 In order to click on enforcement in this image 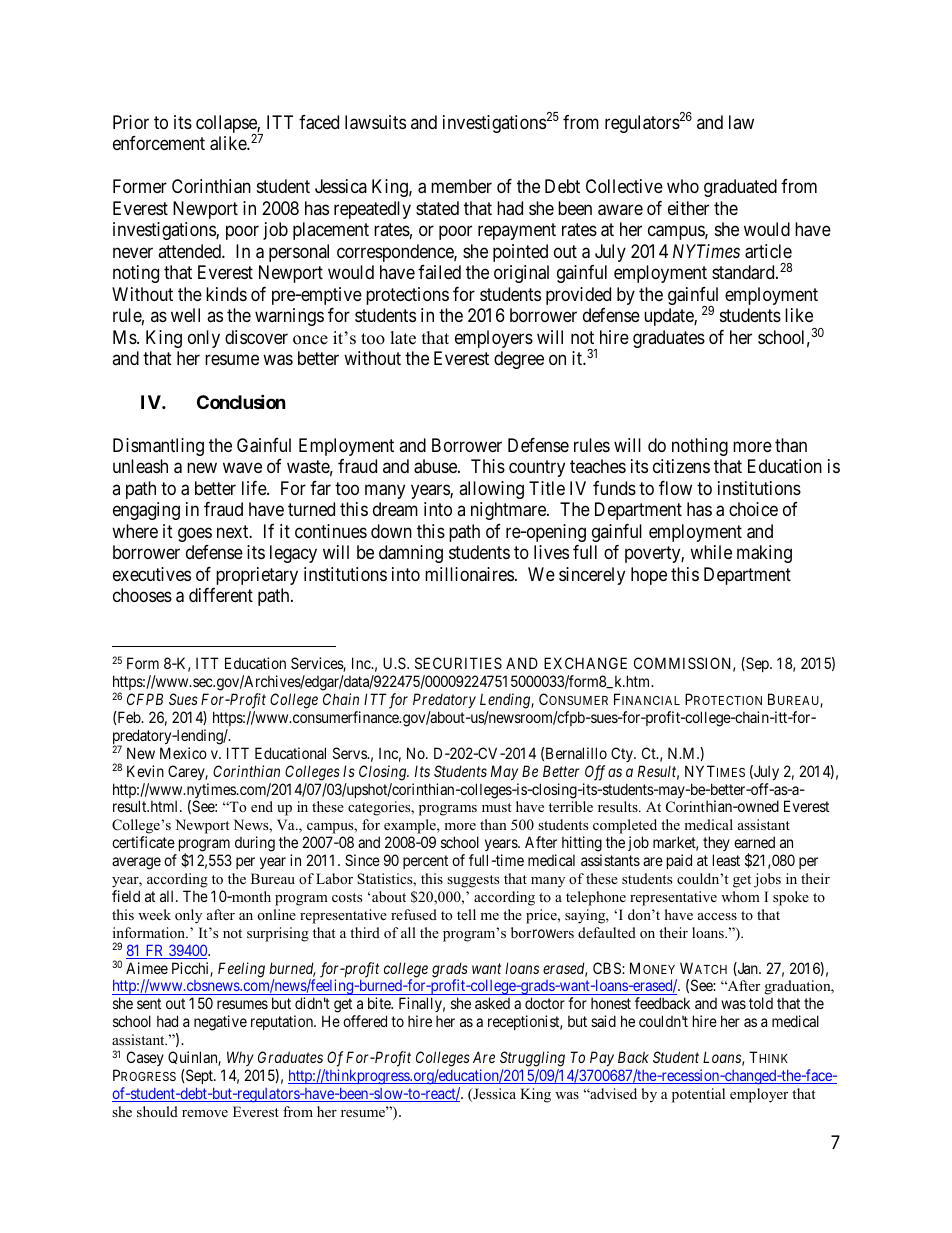, I will do `click(159, 143)`.
